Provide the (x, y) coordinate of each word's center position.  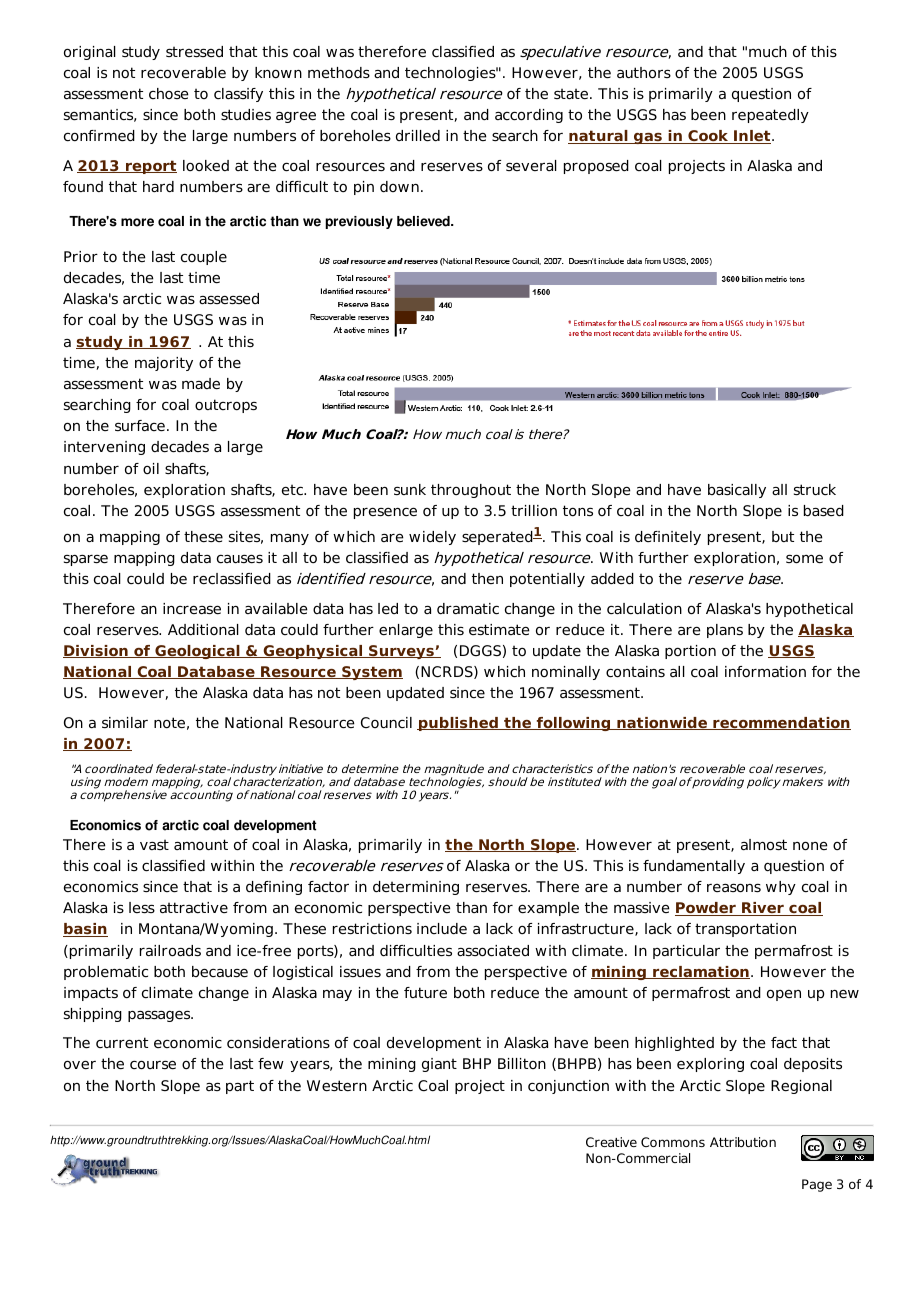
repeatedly (770, 116)
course (153, 1065)
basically (737, 491)
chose (169, 93)
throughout (471, 491)
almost (764, 845)
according (529, 116)
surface (140, 426)
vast (154, 844)
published (458, 724)
